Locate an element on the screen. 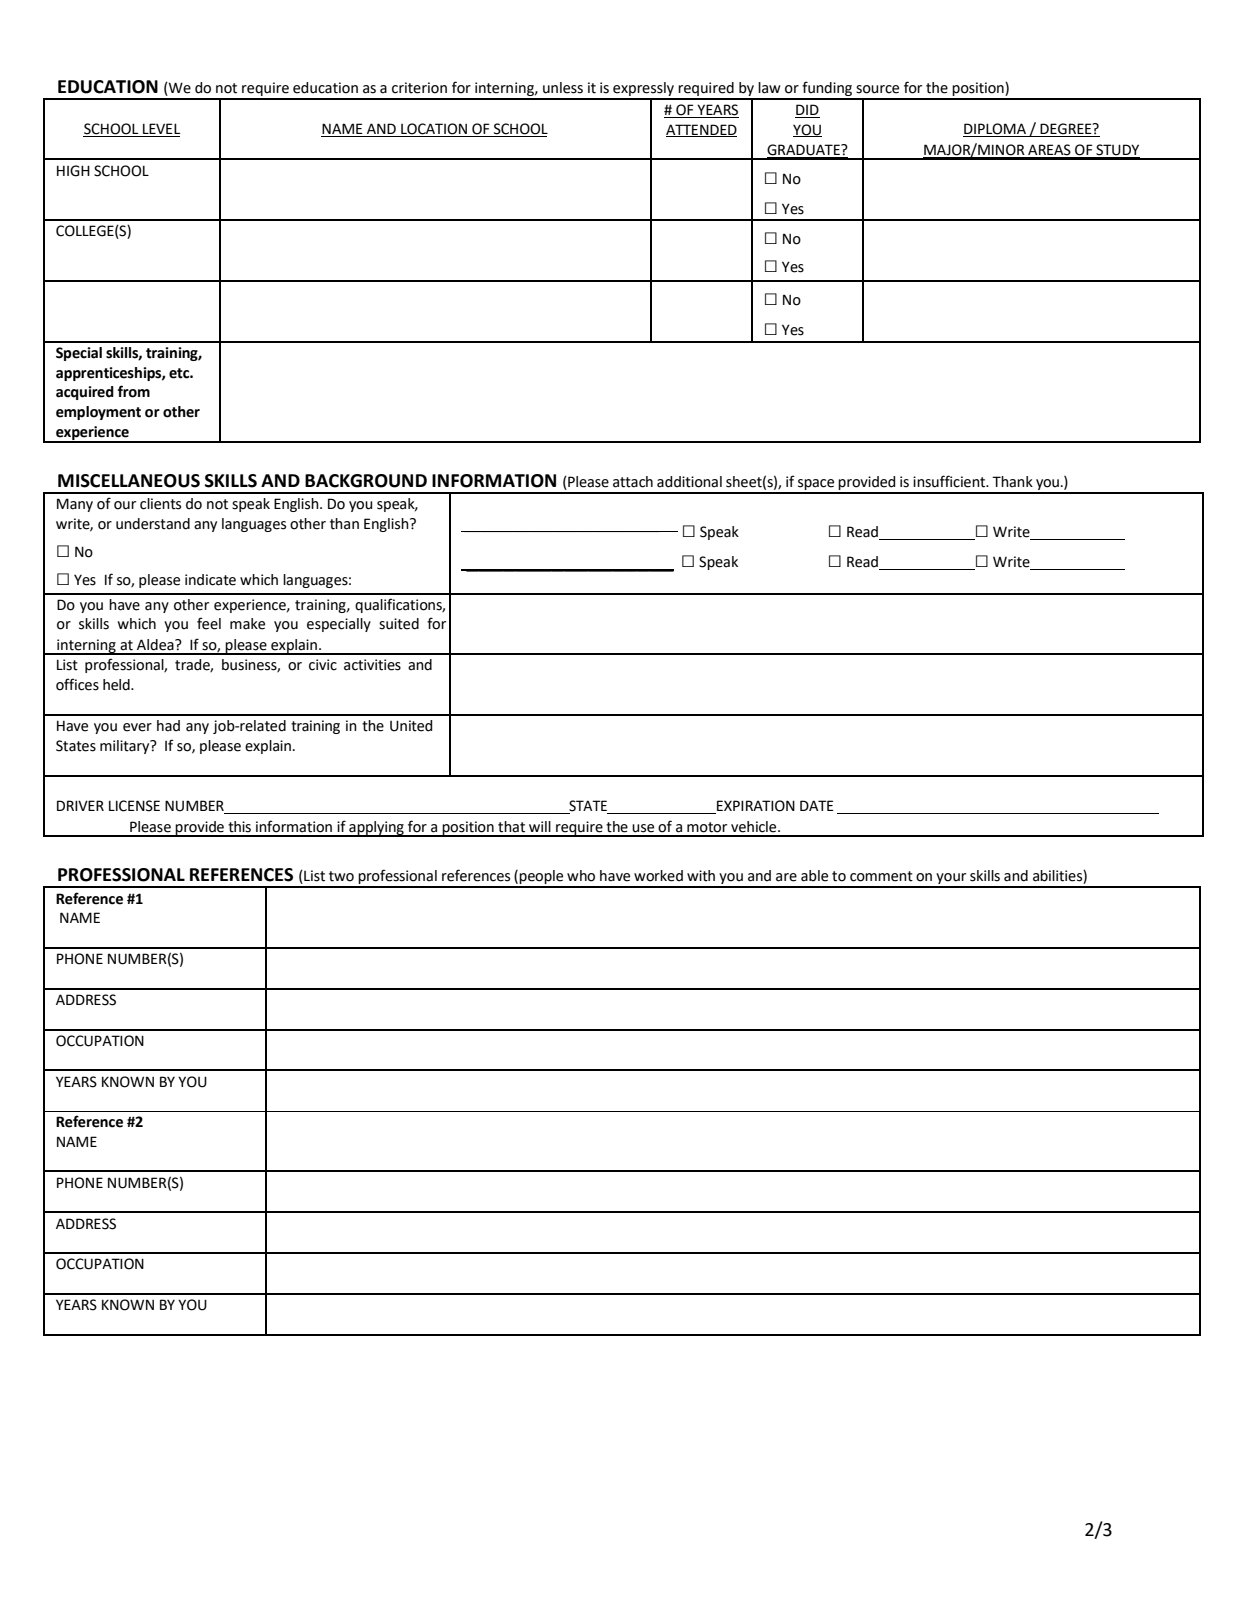  will is located at coordinates (540, 826).
